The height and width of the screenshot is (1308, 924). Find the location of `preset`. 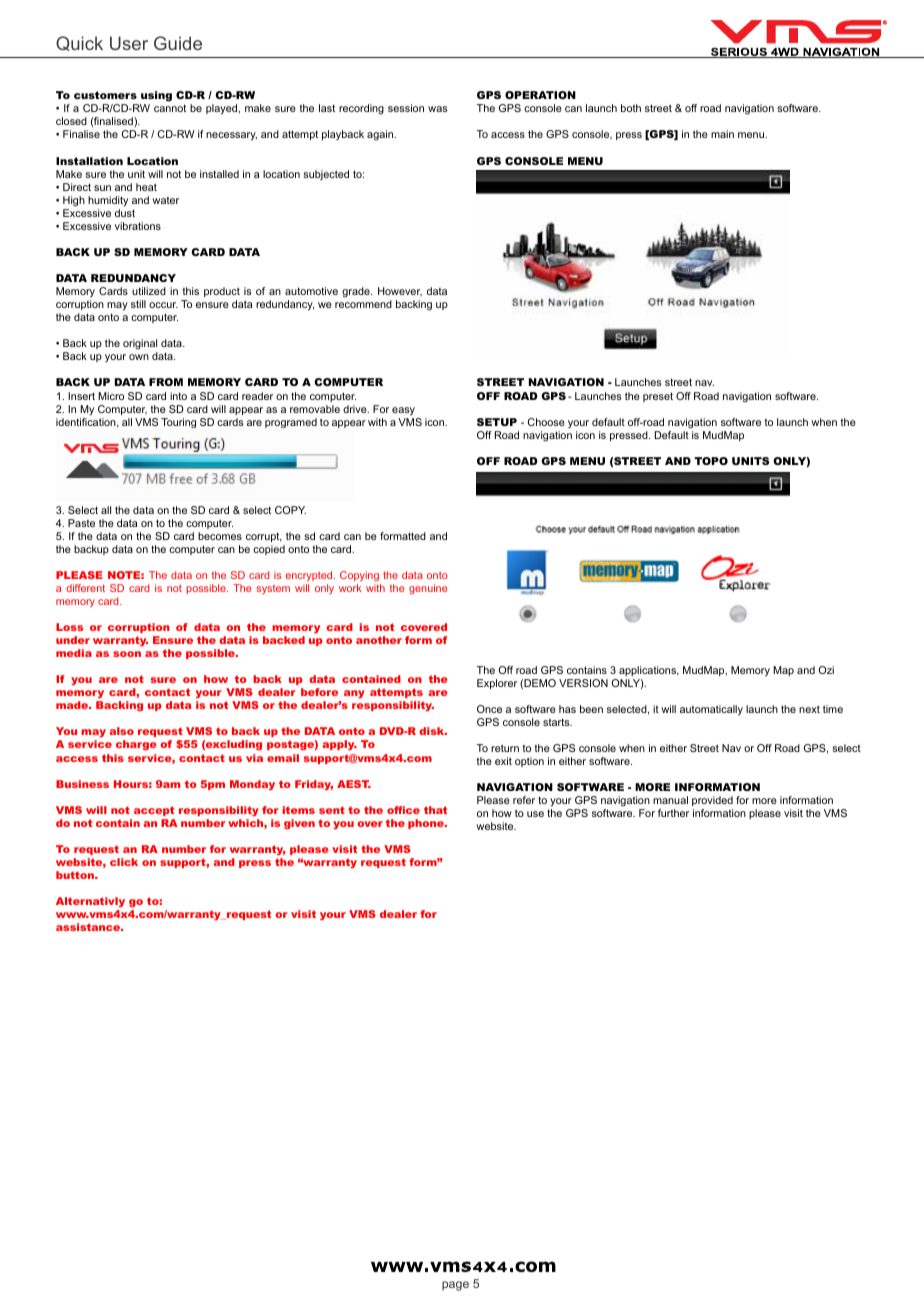

preset is located at coordinates (658, 397).
